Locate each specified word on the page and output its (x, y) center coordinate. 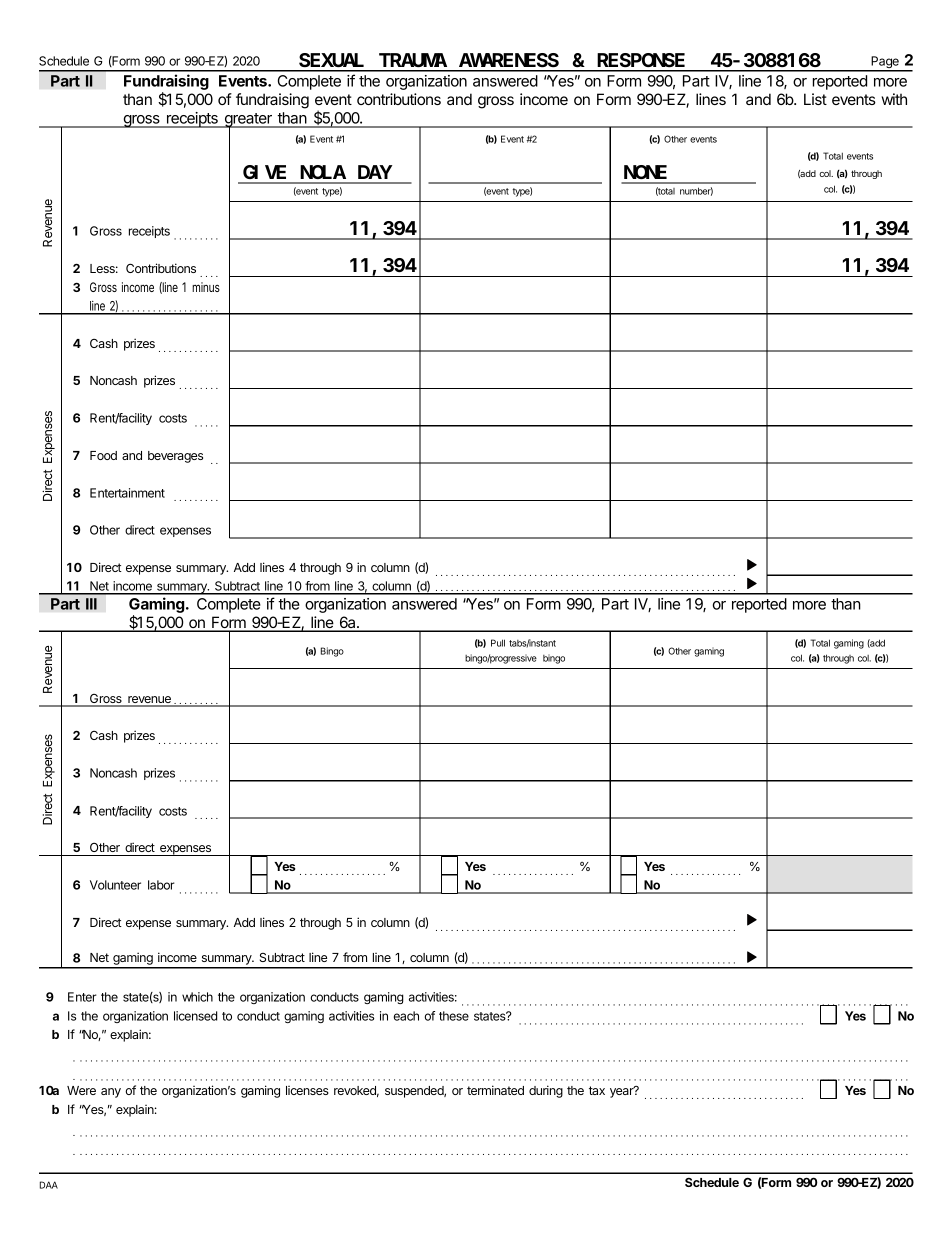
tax (597, 1090)
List (815, 99)
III (91, 604)
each (406, 1016)
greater (248, 121)
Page (885, 63)
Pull (498, 643)
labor (161, 885)
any (111, 1093)
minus (206, 287)
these (454, 1016)
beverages (175, 457)
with (894, 99)
